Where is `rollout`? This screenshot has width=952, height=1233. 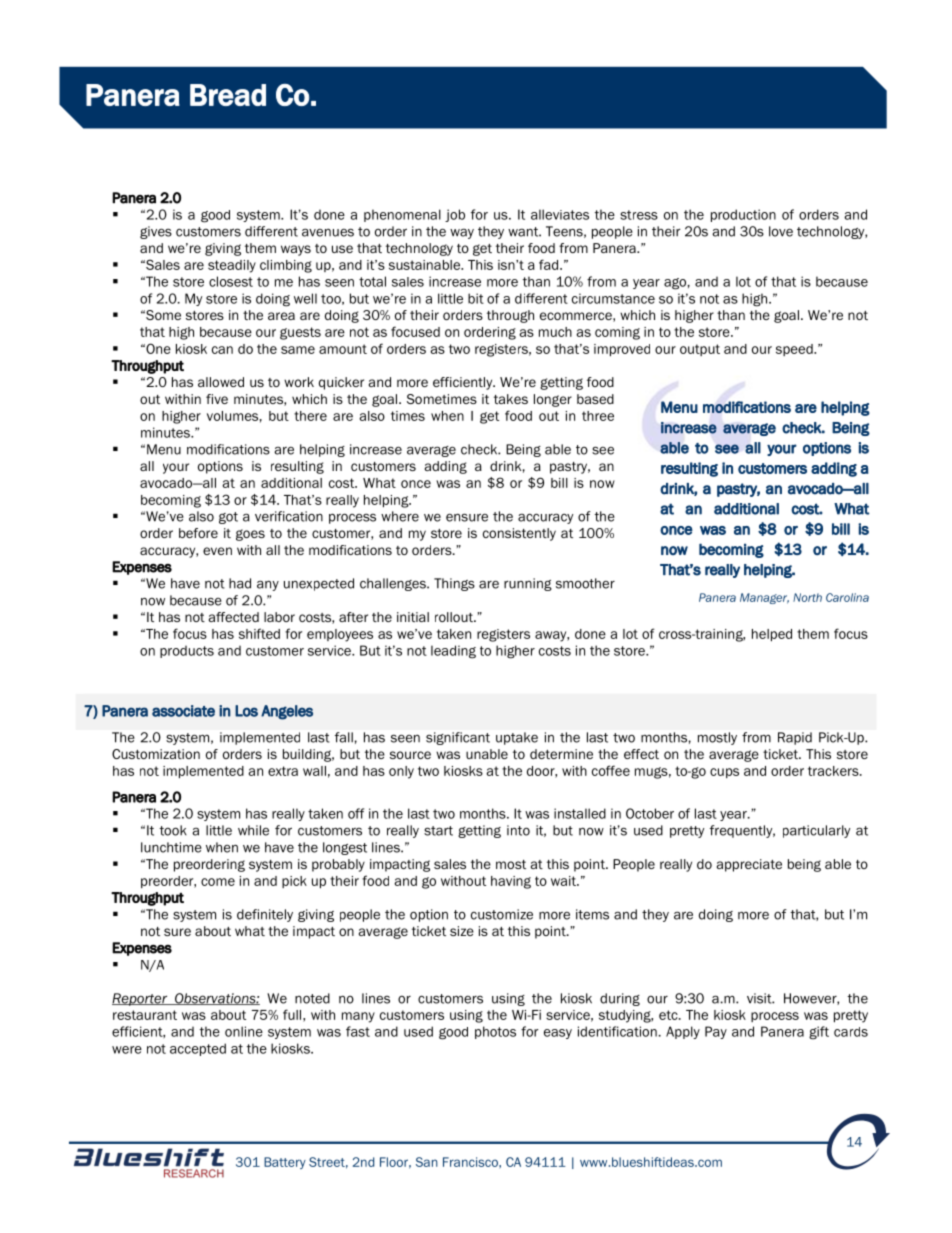
rollout is located at coordinates (455, 617).
